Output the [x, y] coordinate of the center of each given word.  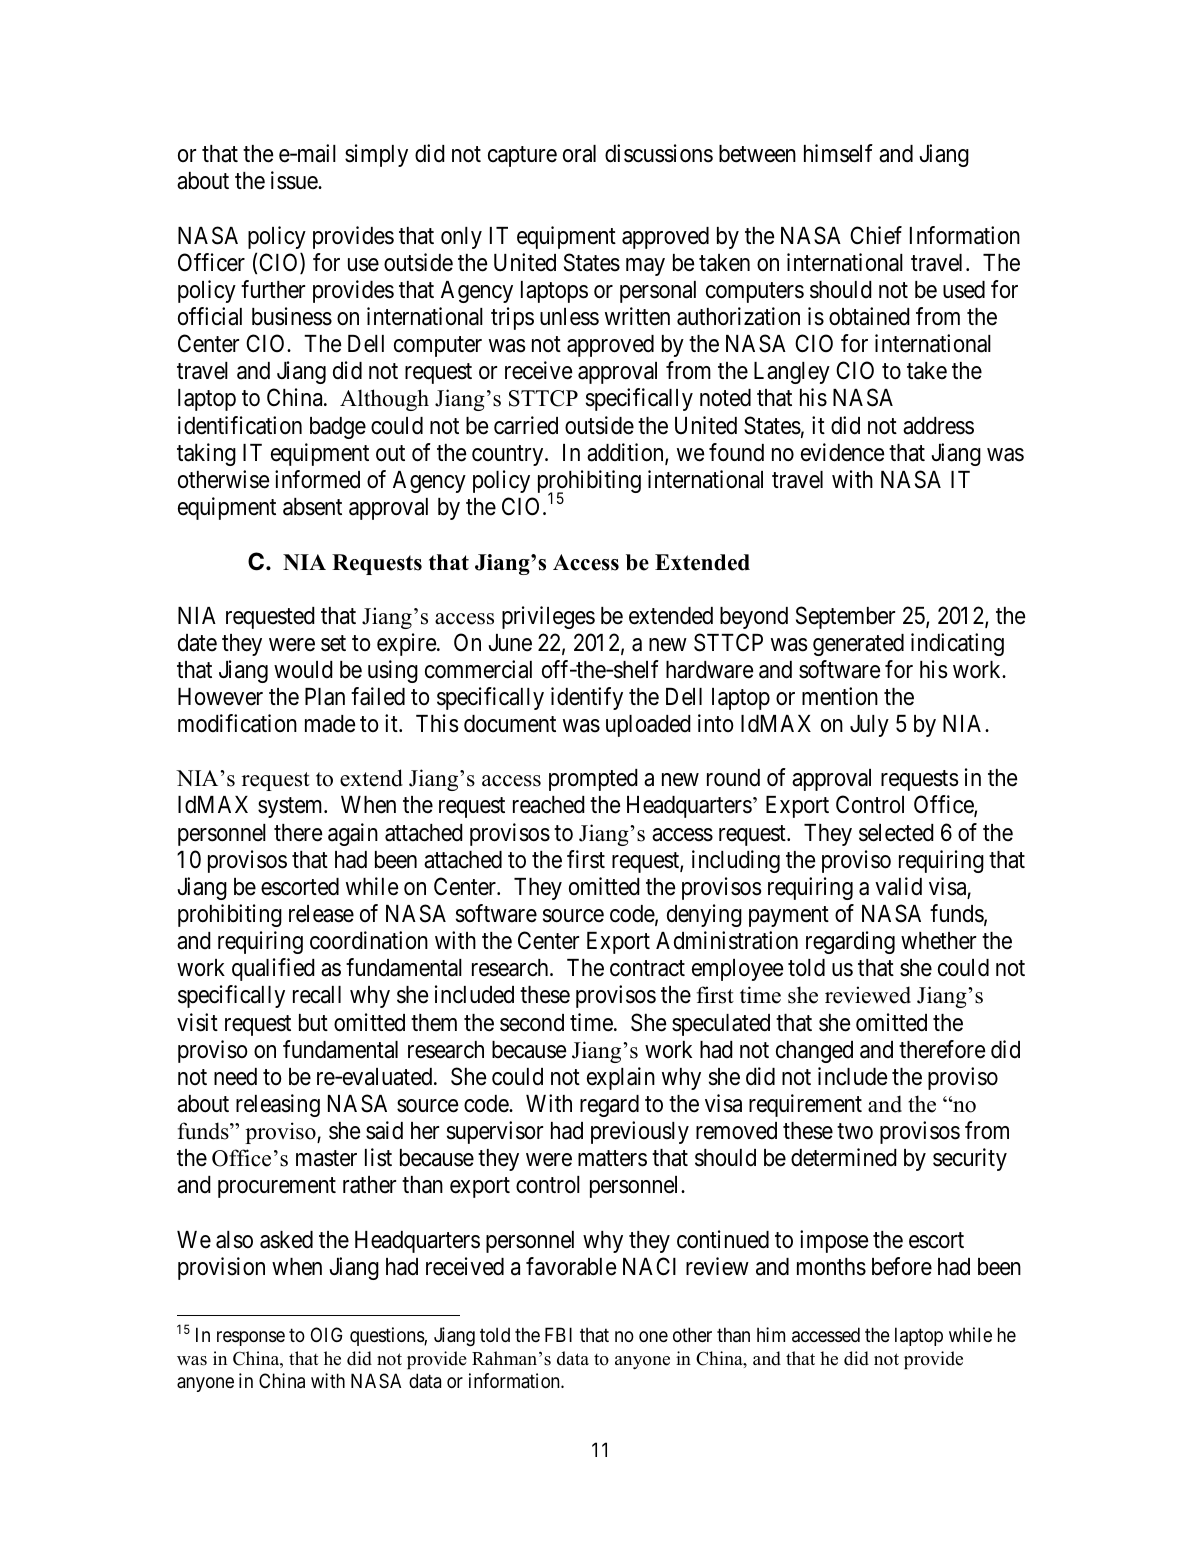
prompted [593, 780]
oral [579, 154]
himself [838, 153]
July [869, 726]
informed [317, 479]
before [902, 1266]
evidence [842, 452]
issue [295, 180]
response [251, 1339]
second [532, 1023]
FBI [558, 1335]
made [330, 724]
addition [626, 453]
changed [814, 1052]
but [313, 1023]
